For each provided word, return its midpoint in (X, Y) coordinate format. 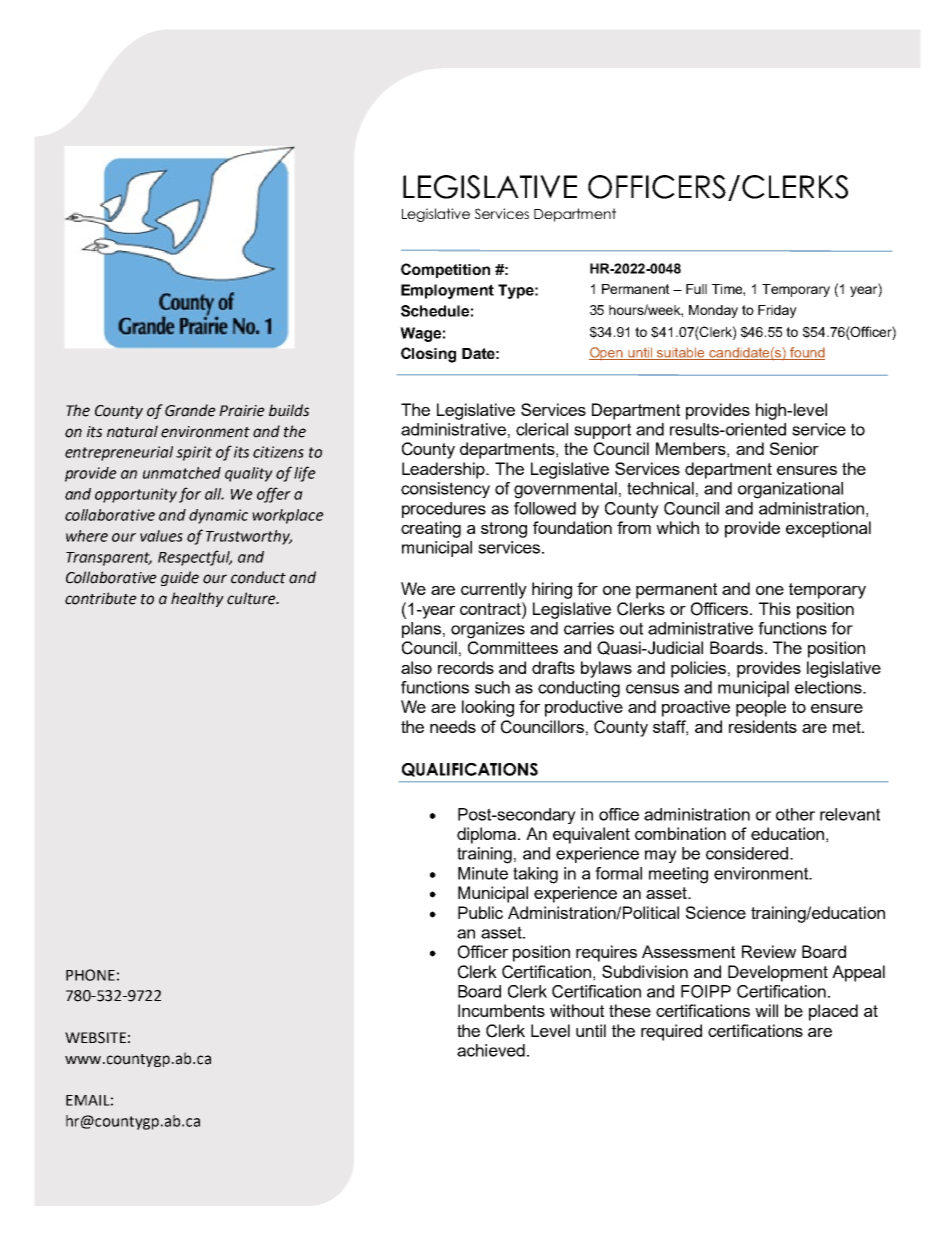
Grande (190, 410)
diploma (488, 835)
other (795, 814)
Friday (777, 311)
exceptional (828, 529)
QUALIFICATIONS (470, 770)
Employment (447, 291)
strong (504, 530)
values (161, 536)
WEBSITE (95, 1038)
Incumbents (501, 1010)
